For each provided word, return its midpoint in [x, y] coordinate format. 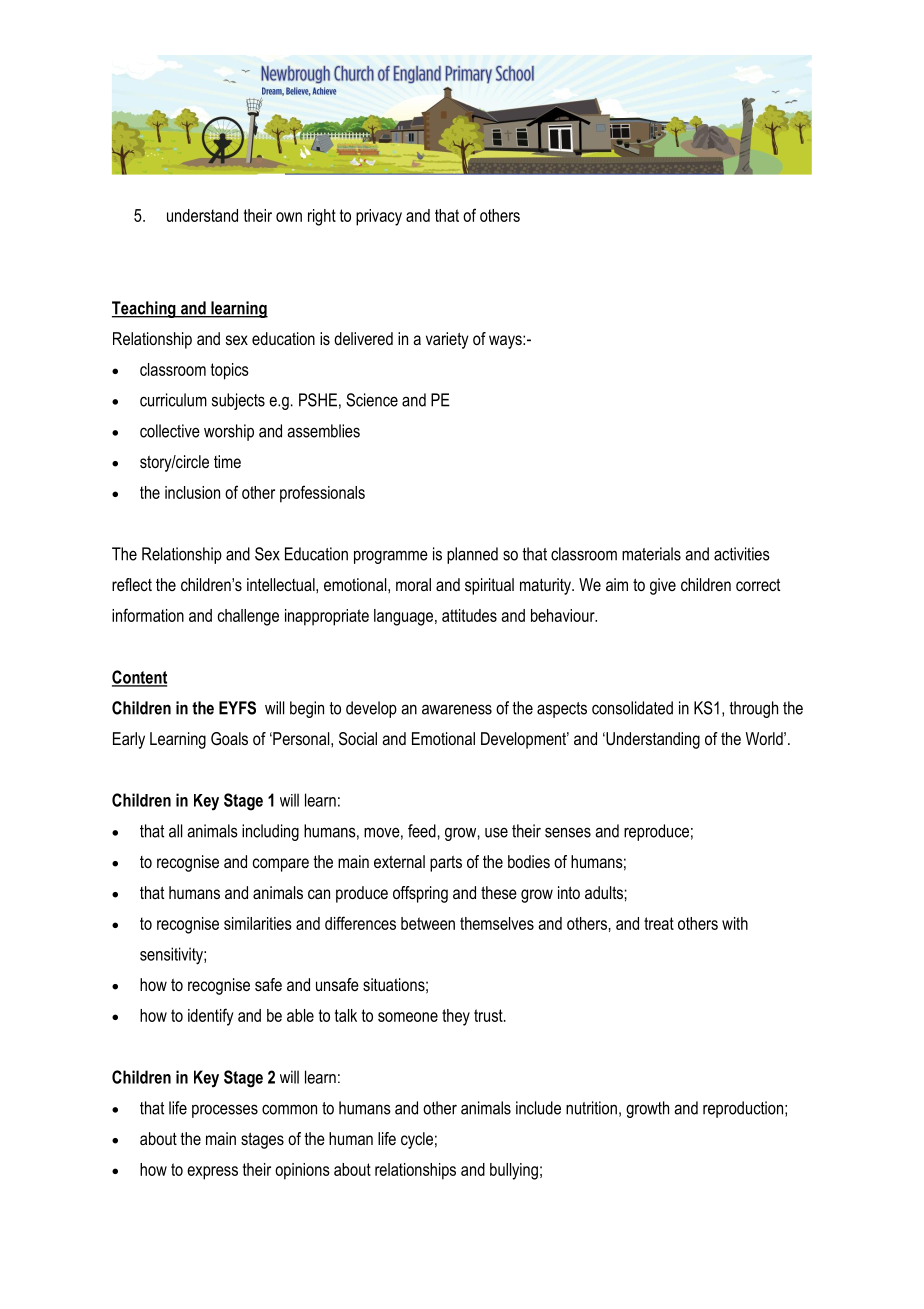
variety [447, 340]
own [289, 217]
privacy [379, 217]
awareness [457, 709]
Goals [229, 738]
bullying [514, 1171]
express [212, 1173]
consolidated [632, 708]
